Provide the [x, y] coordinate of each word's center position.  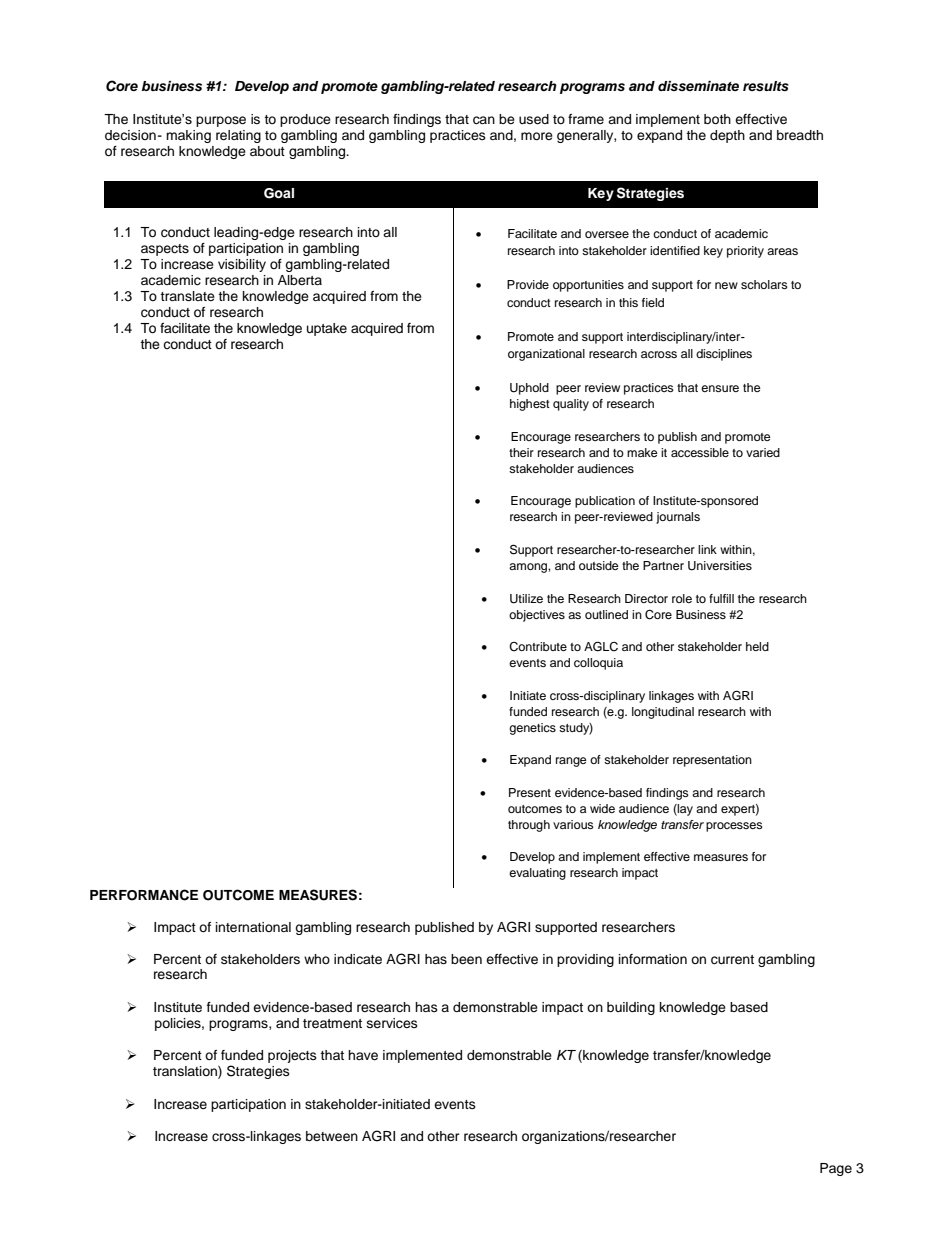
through [529, 826]
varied [763, 452]
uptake [327, 329]
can [484, 120]
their [521, 452]
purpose [221, 121]
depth [727, 136]
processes [734, 827]
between [332, 1136]
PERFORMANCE [144, 895]
